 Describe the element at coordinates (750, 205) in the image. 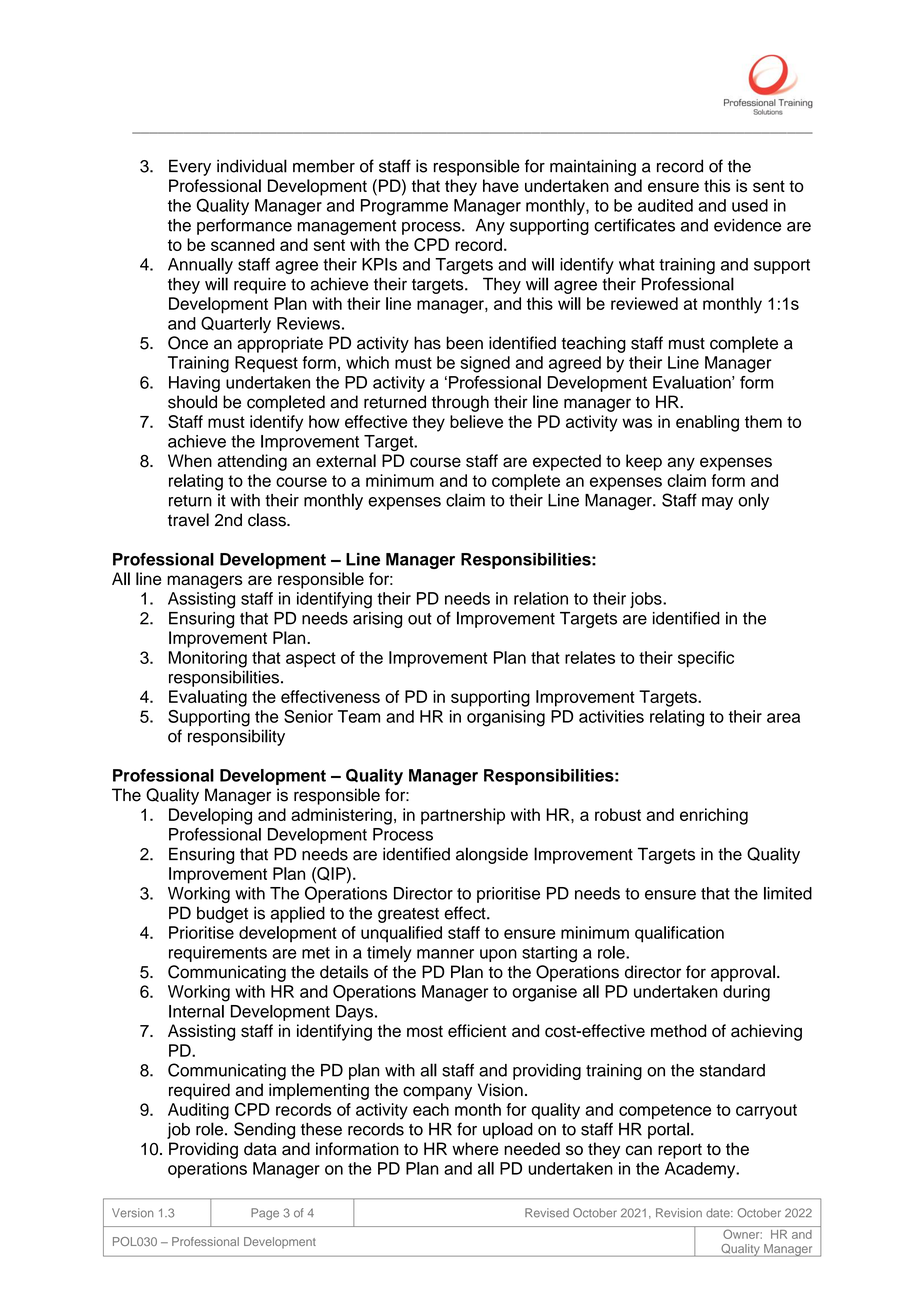

I see `used` at that location.
